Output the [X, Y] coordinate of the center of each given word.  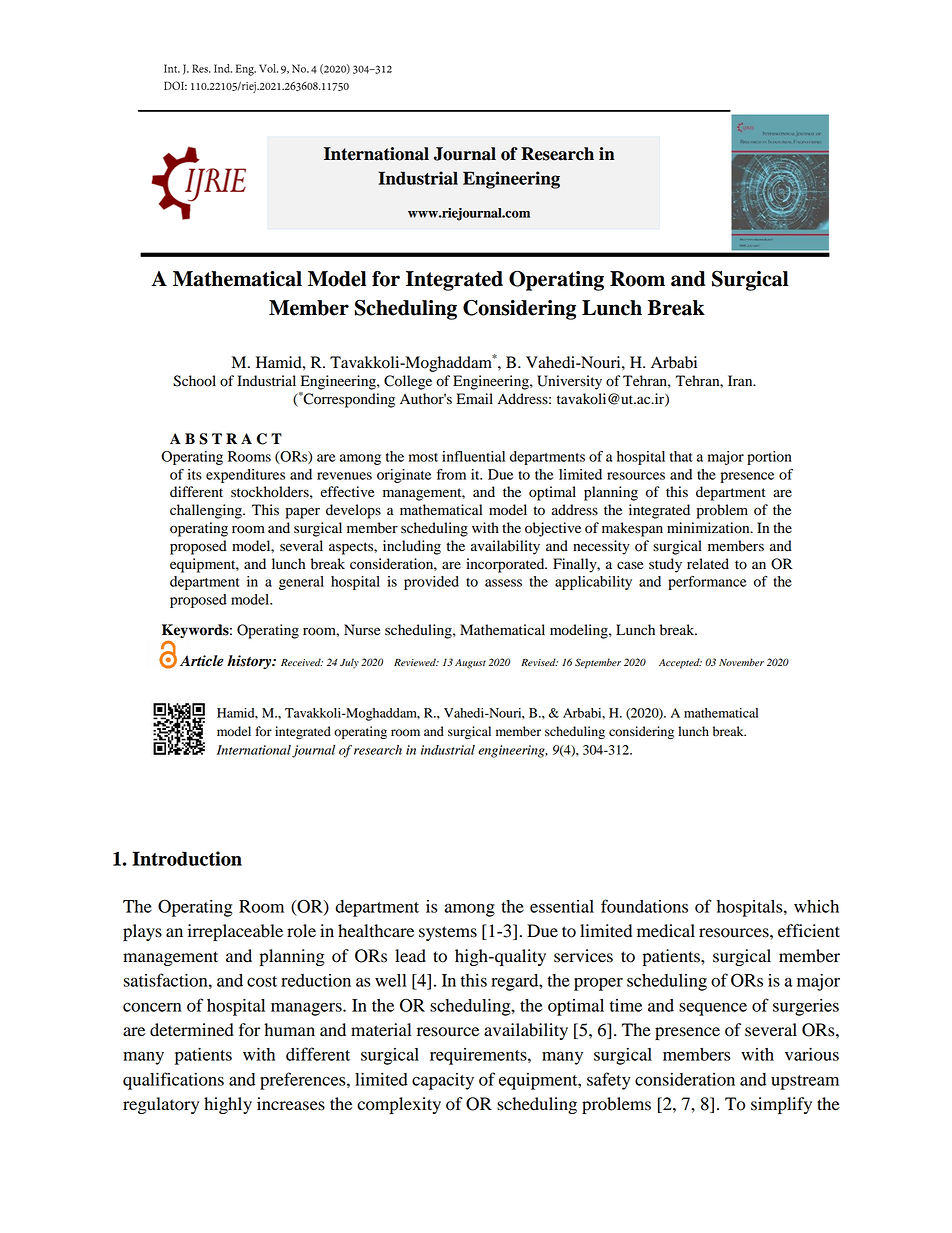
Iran [741, 380]
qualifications [173, 1081]
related [708, 564]
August [470, 664]
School [194, 381]
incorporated [506, 565]
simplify [781, 1105]
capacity [443, 1081]
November [741, 662]
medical [666, 931]
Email [474, 398]
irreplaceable [235, 932]
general [301, 583]
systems [448, 933]
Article [201, 661]
